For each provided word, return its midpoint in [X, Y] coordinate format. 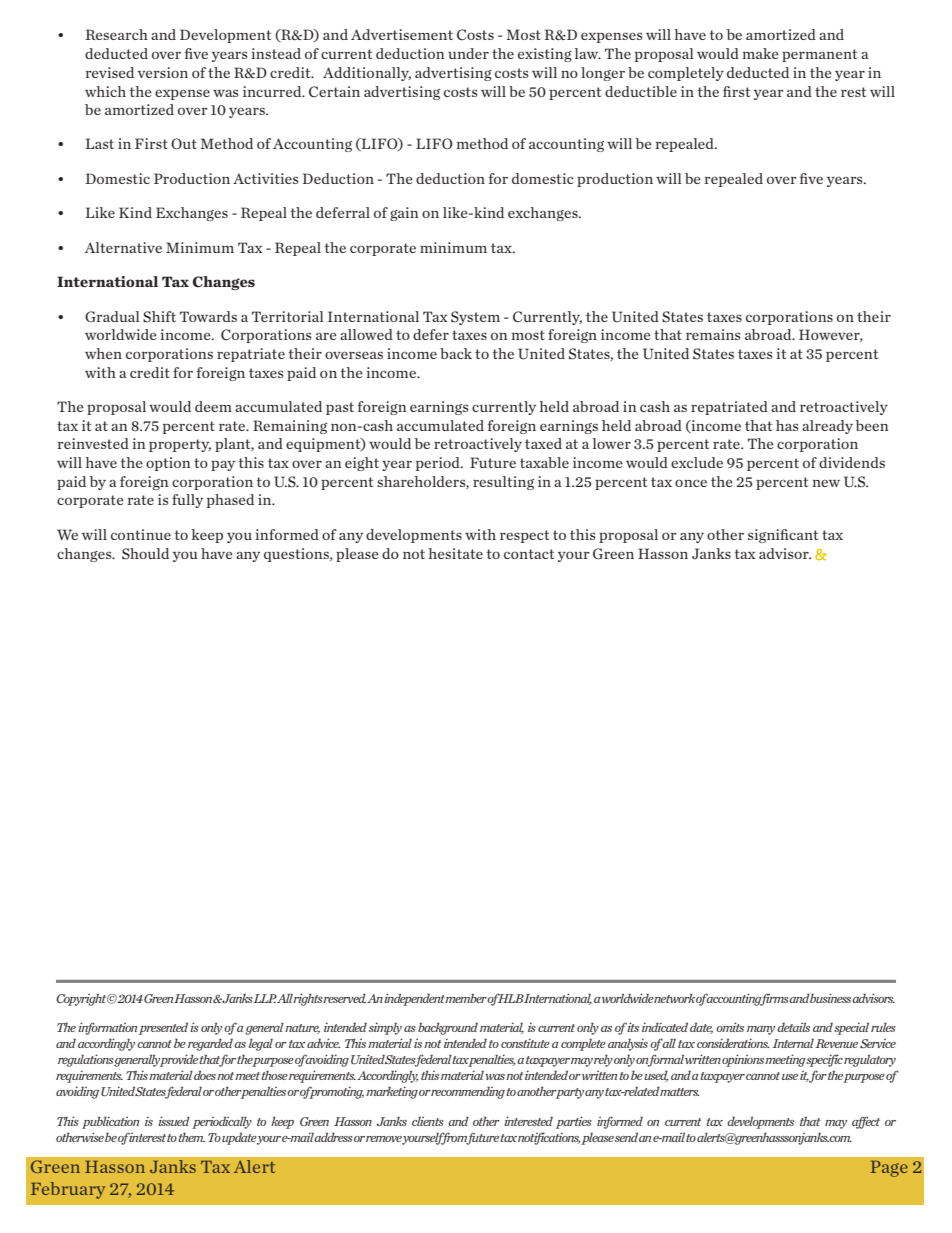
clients [428, 1121]
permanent [819, 55]
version [163, 72]
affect [866, 1122]
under [468, 53]
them [191, 1137]
